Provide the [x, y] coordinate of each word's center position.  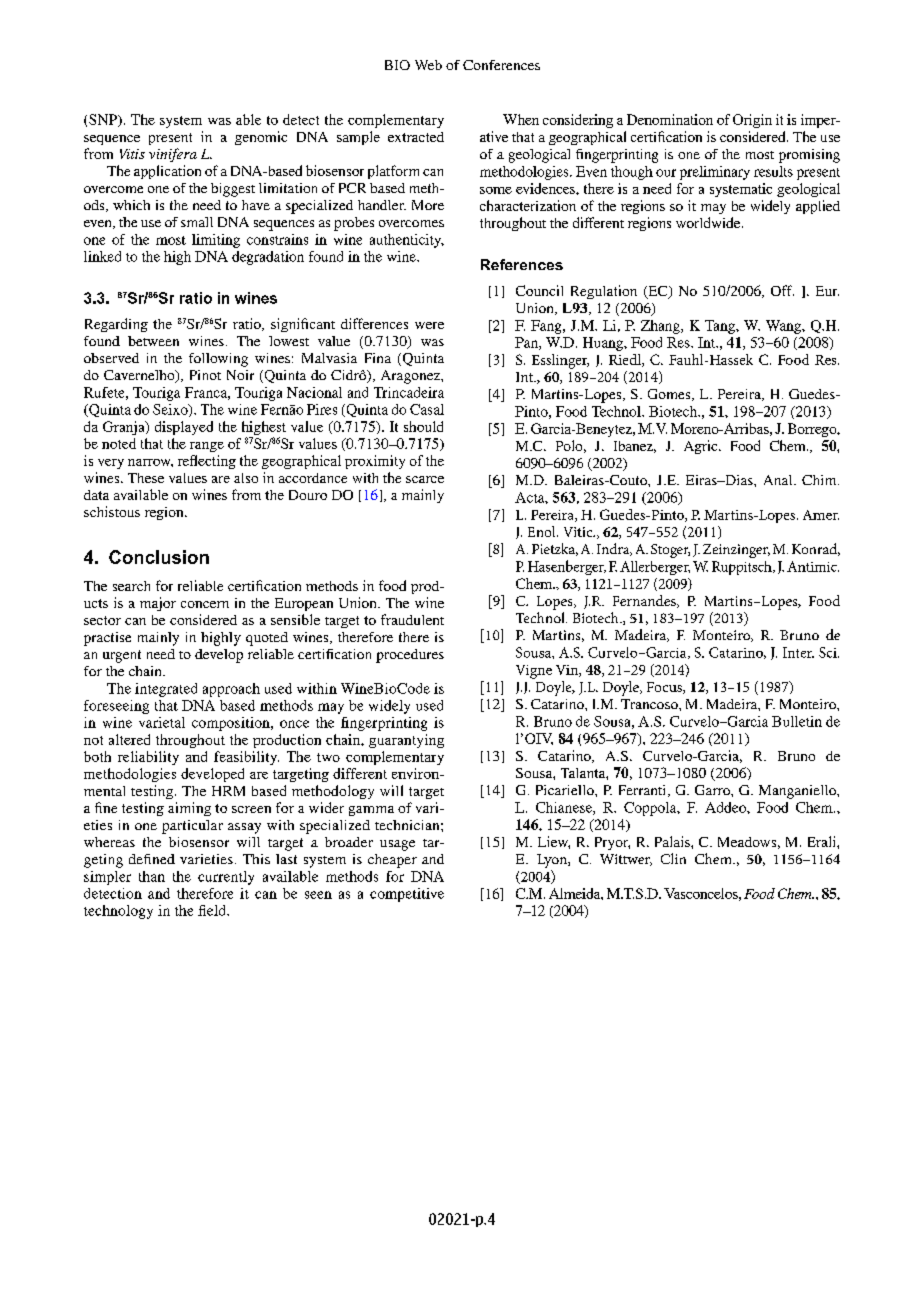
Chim [820, 480]
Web [428, 65]
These [146, 478]
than [152, 876]
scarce [425, 479]
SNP [104, 120]
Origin [752, 121]
